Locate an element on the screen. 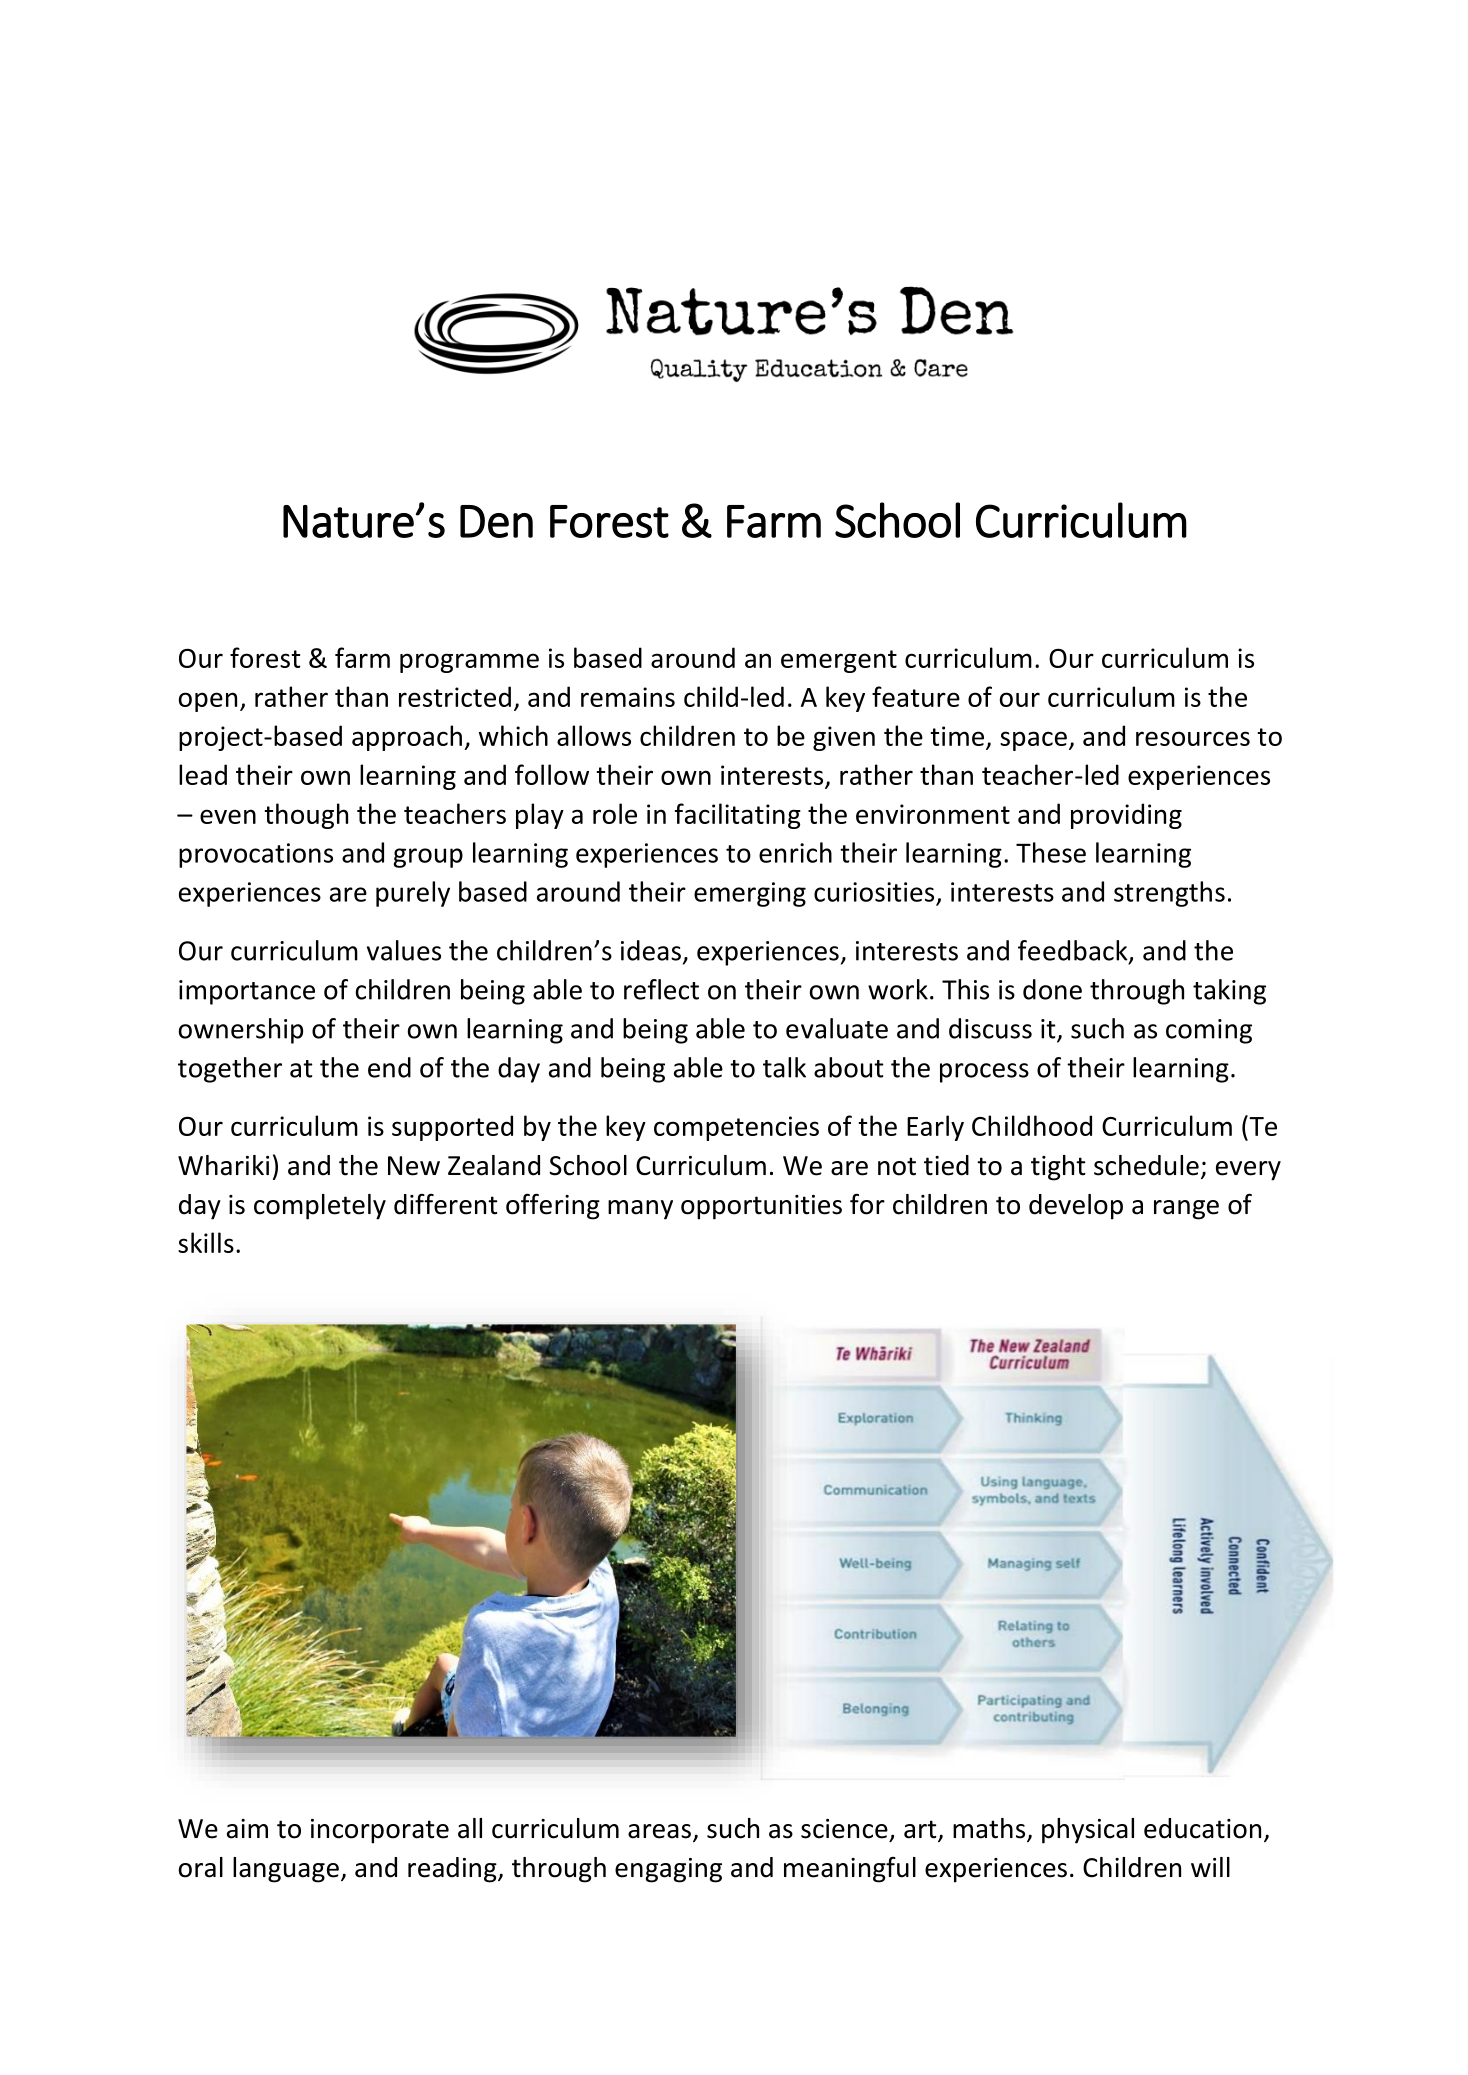  opportunities is located at coordinates (761, 1207).
